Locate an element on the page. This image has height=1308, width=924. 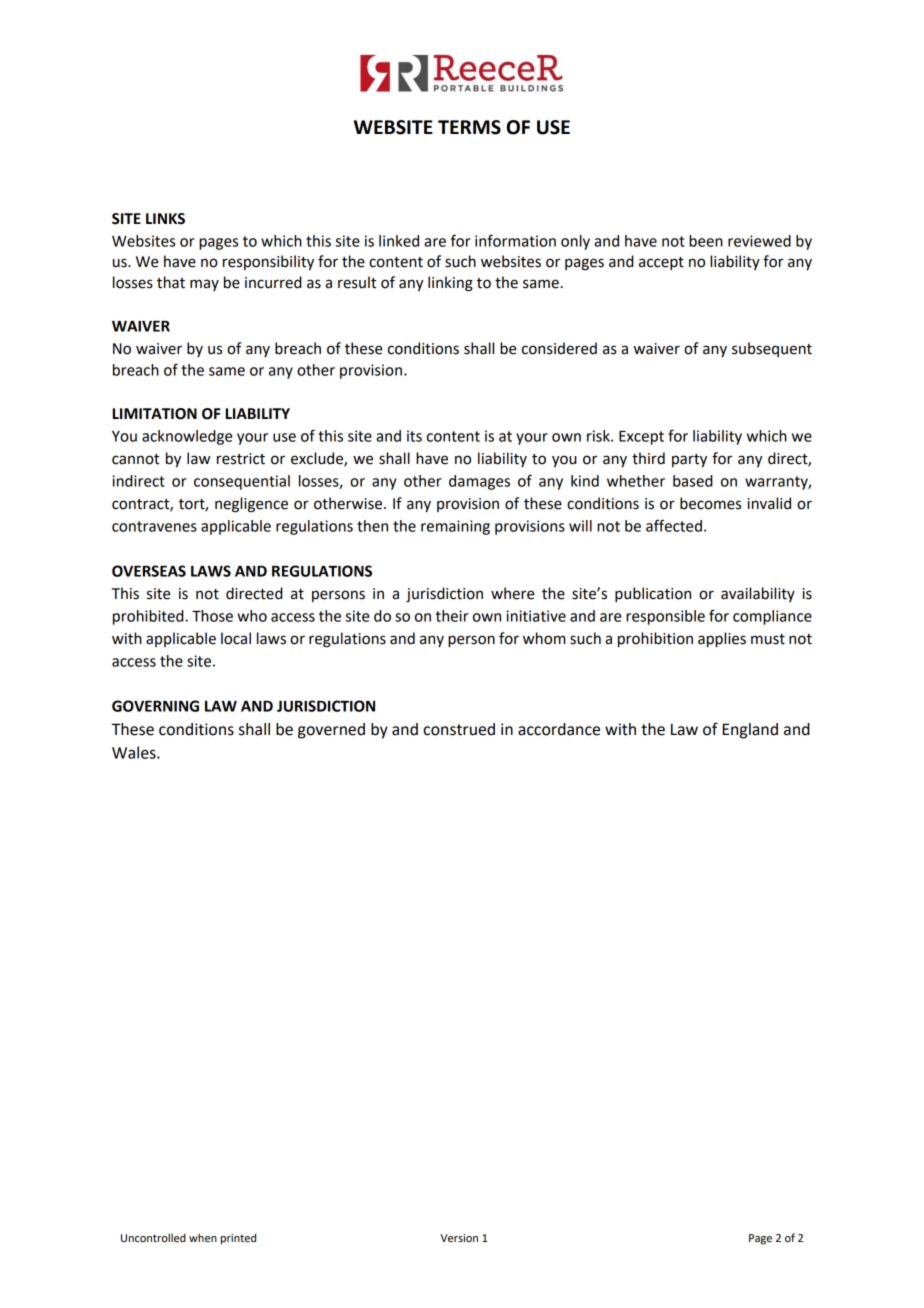
Version is located at coordinates (459, 1238).
